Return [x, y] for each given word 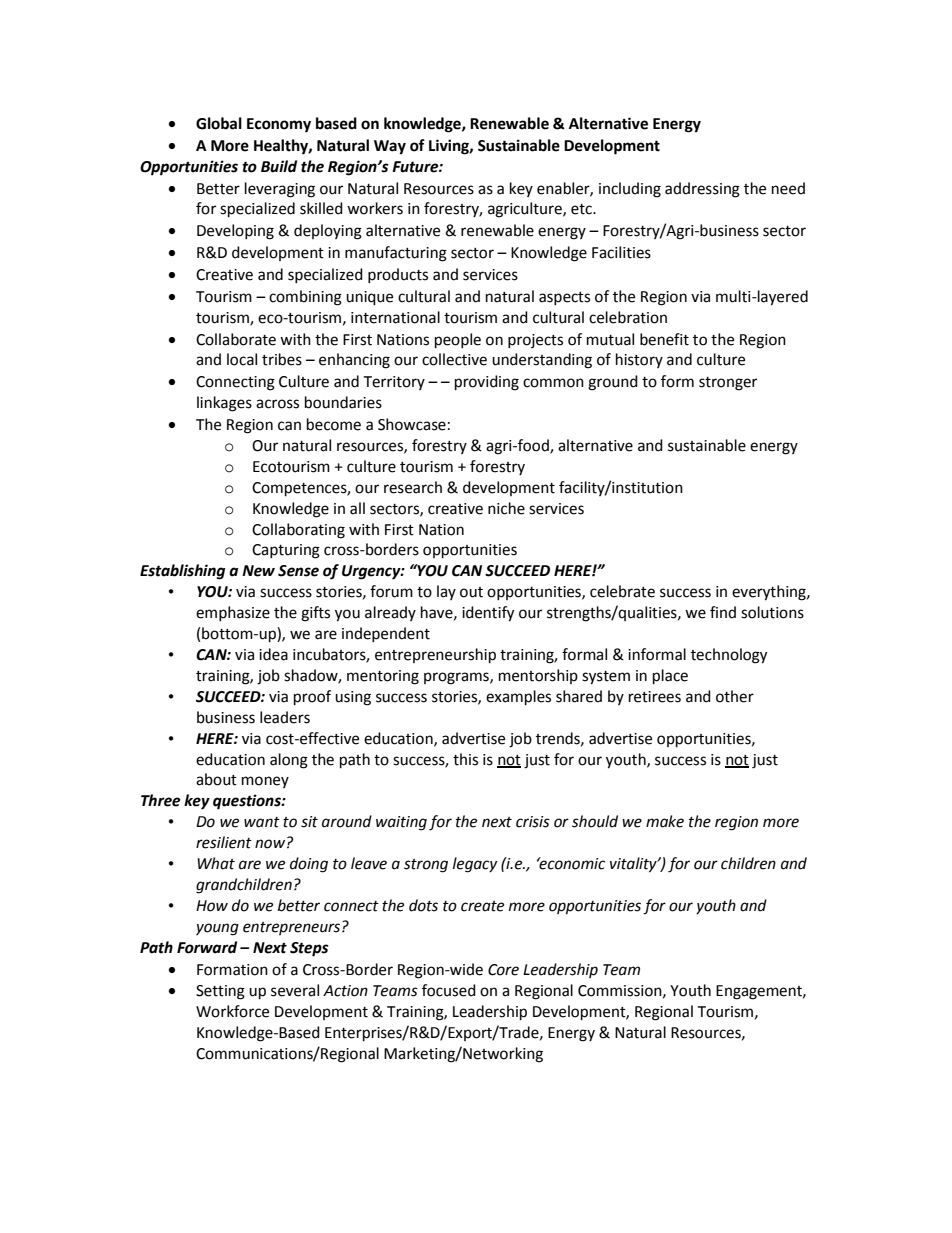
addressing [702, 190]
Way [390, 147]
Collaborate [236, 339]
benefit [664, 339]
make [665, 821]
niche [506, 508]
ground [613, 383]
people [458, 341]
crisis [533, 822]
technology [729, 656]
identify [488, 614]
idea [273, 654]
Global [219, 123]
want [262, 822]
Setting [220, 992]
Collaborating [298, 531]
